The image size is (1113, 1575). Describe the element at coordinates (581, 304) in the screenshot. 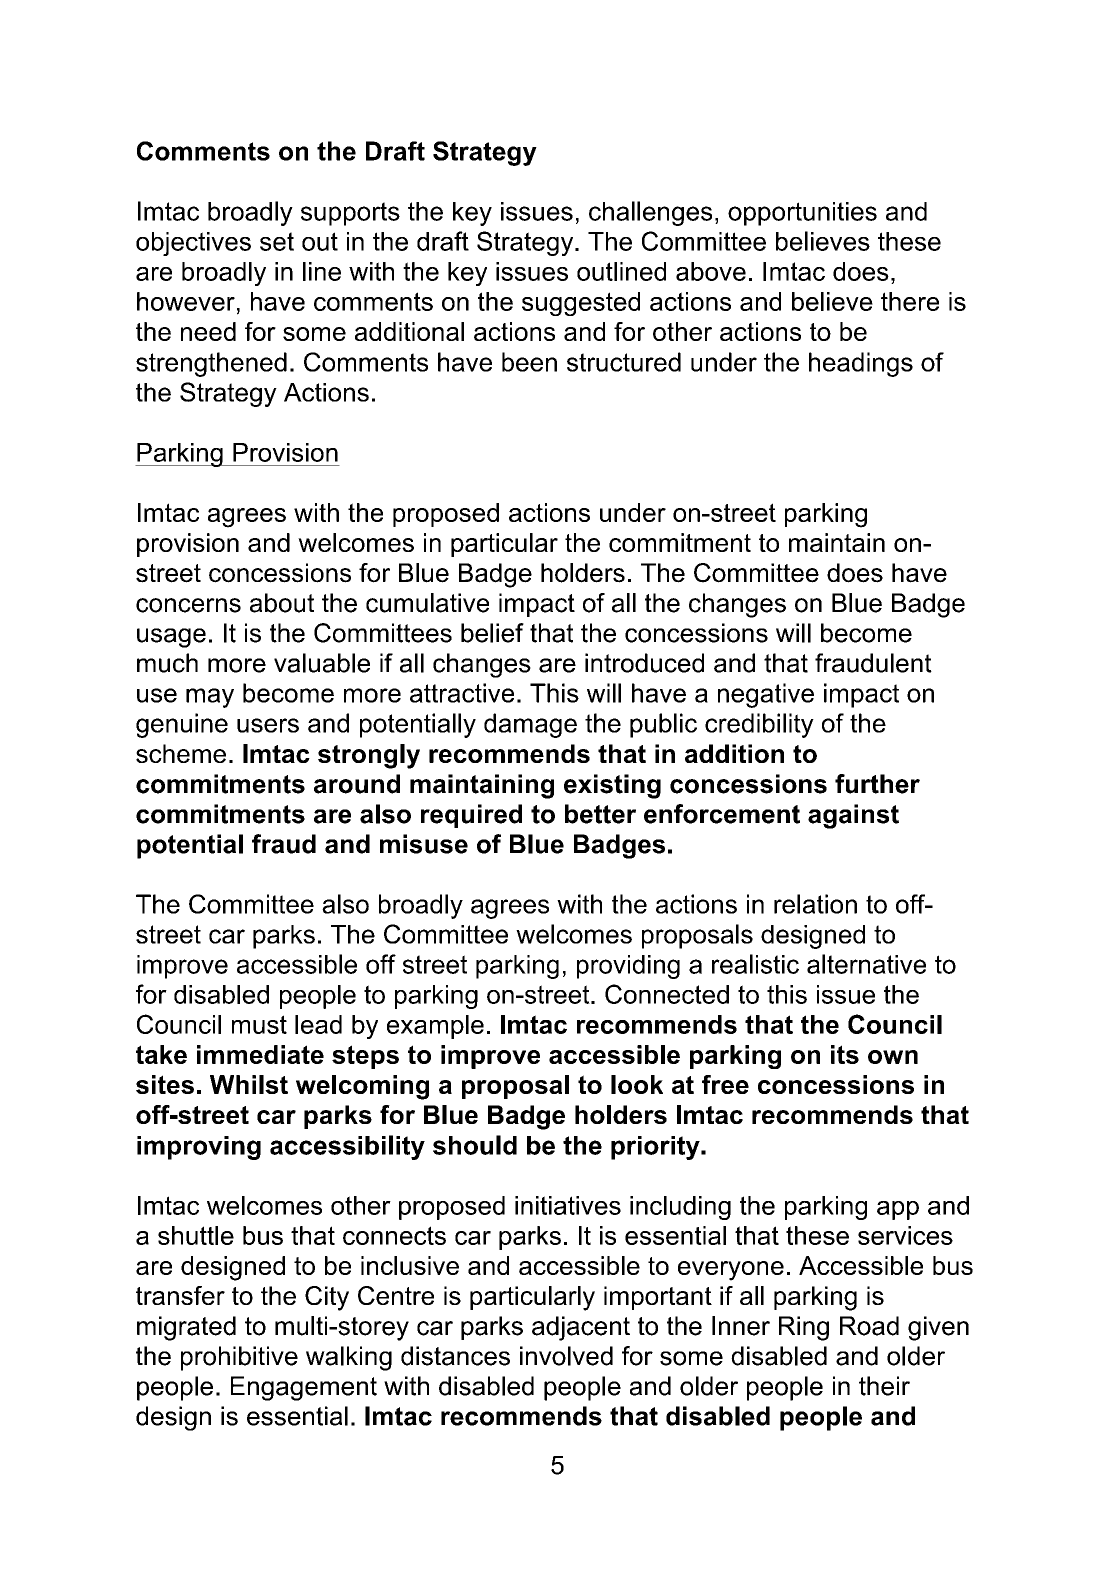

I see `suggested` at that location.
